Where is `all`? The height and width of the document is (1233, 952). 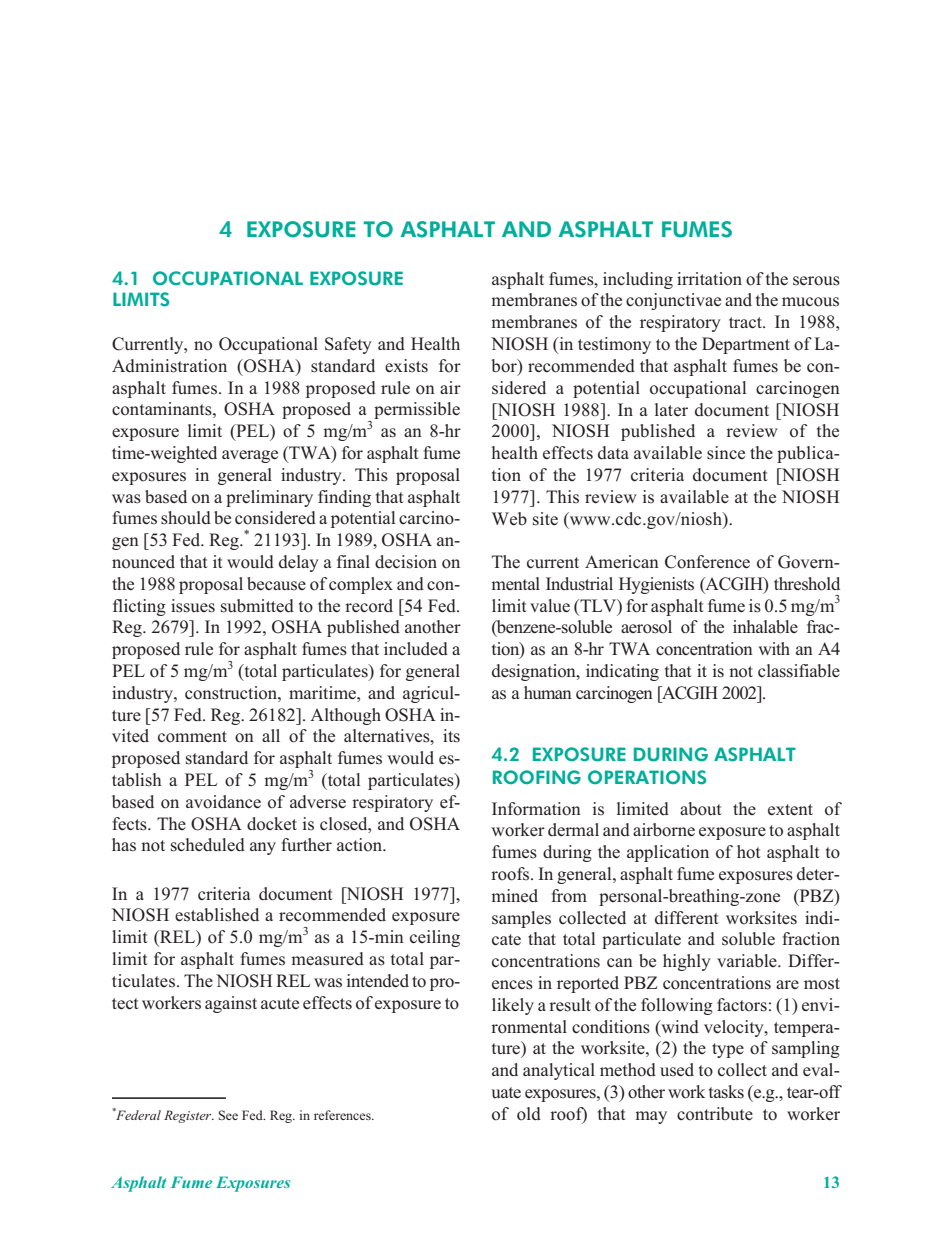
all is located at coordinates (271, 735).
